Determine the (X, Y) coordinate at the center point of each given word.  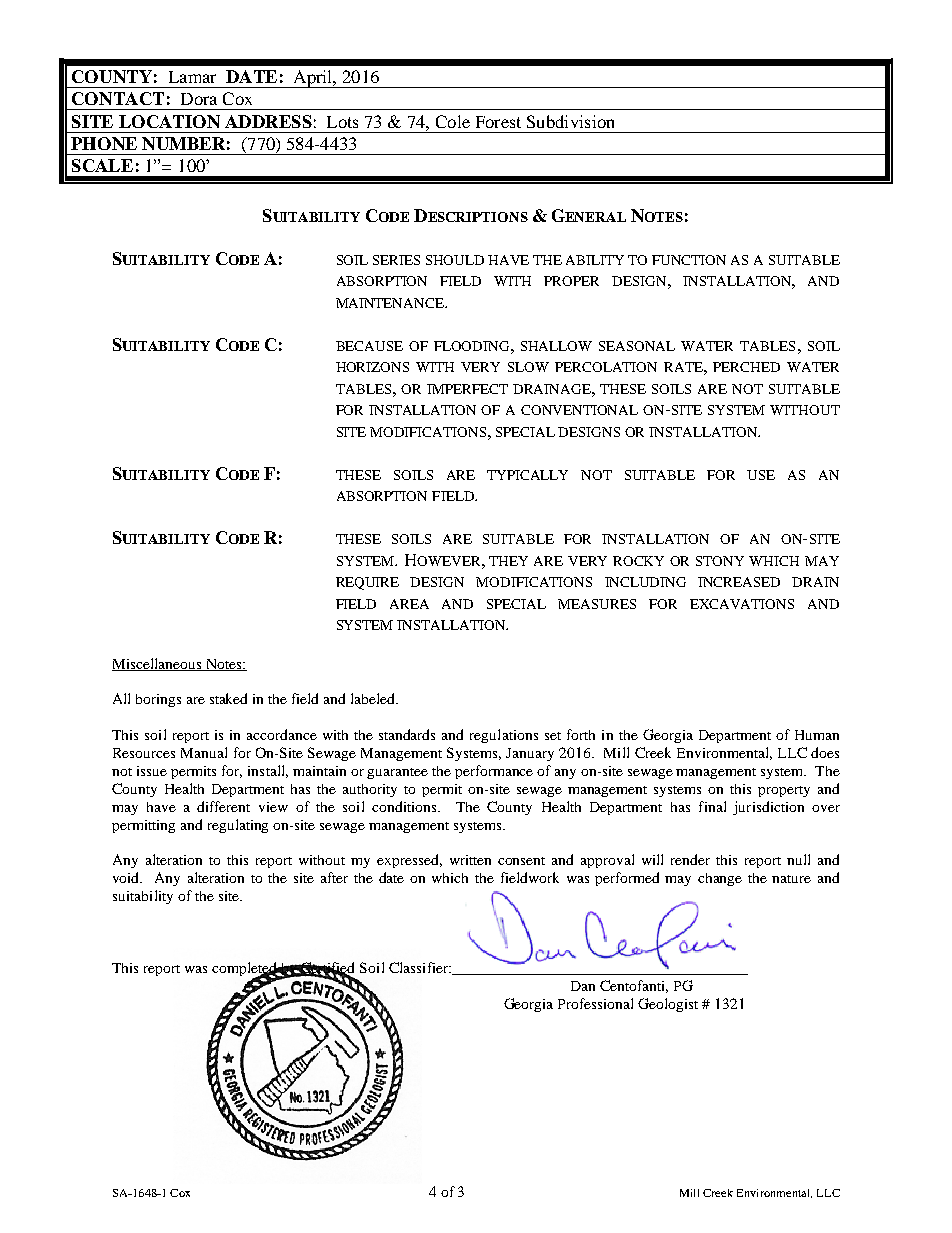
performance (494, 772)
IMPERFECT (467, 389)
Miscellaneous (158, 664)
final (712, 806)
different (223, 806)
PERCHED (746, 367)
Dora (199, 99)
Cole (453, 121)
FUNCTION (689, 260)
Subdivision (570, 121)
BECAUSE (369, 346)
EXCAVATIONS (742, 604)
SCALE (102, 165)
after (334, 877)
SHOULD (455, 260)
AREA (409, 604)
